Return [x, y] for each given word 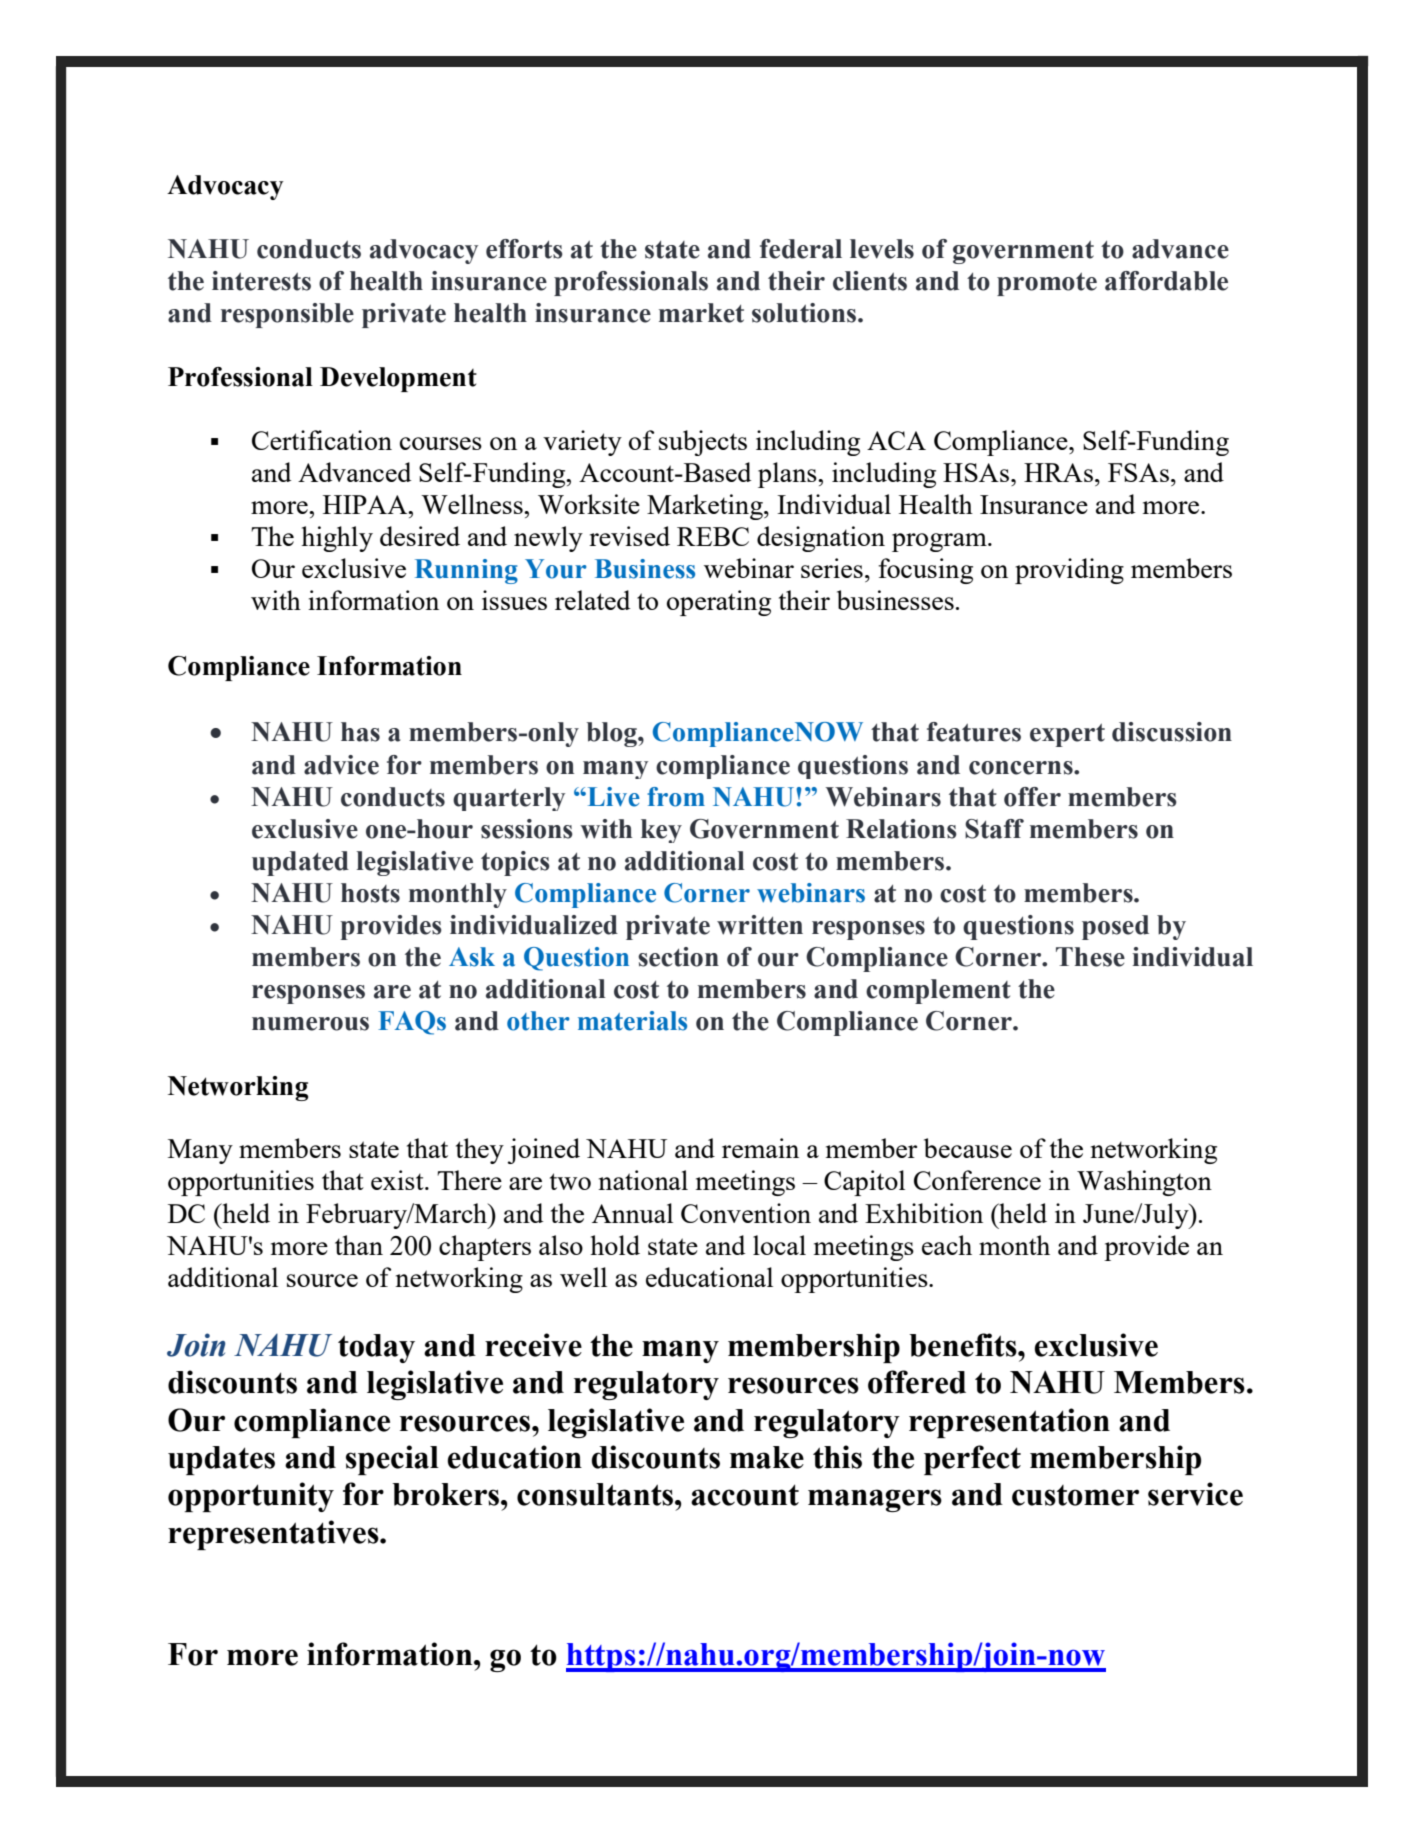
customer [1075, 1495]
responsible [287, 315]
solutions [805, 313]
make [767, 1457]
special [392, 1460]
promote [1047, 284]
